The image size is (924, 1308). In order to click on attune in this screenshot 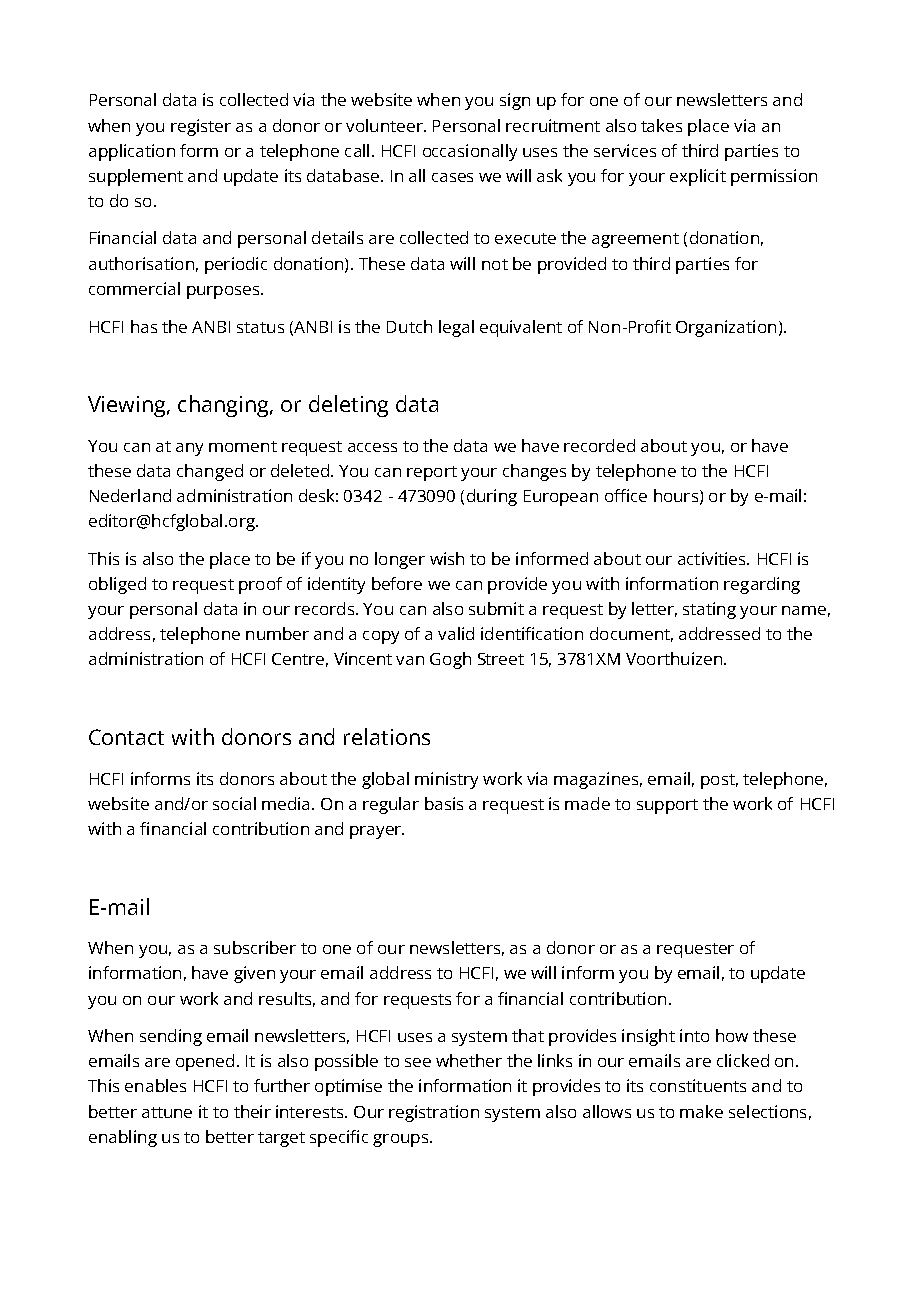, I will do `click(167, 1112)`.
